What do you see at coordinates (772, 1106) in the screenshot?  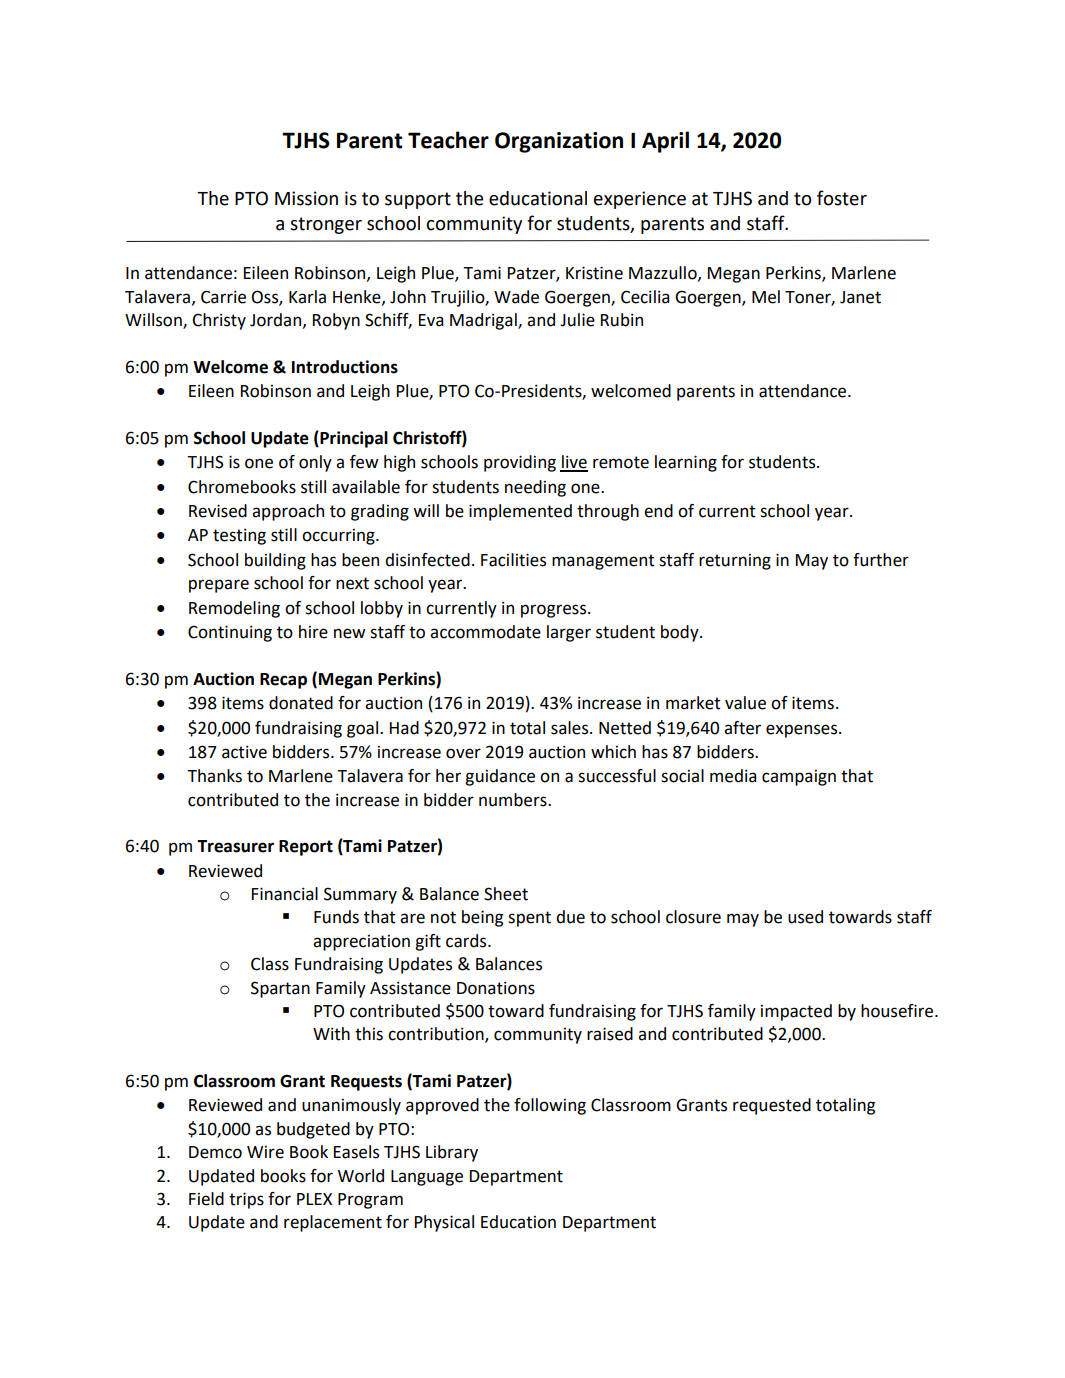 I see `requested` at bounding box center [772, 1106].
